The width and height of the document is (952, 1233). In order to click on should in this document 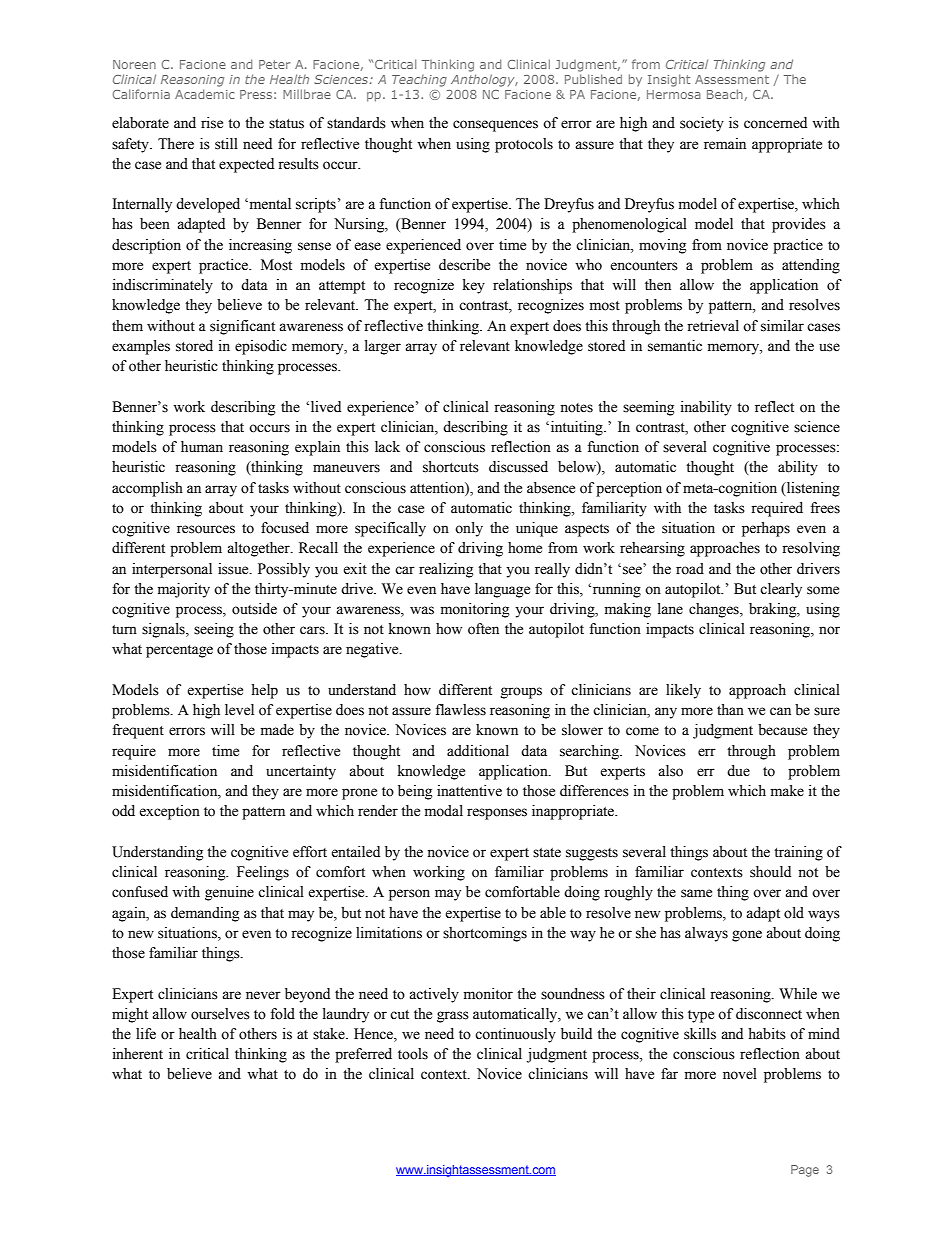, I will do `click(770, 872)`.
